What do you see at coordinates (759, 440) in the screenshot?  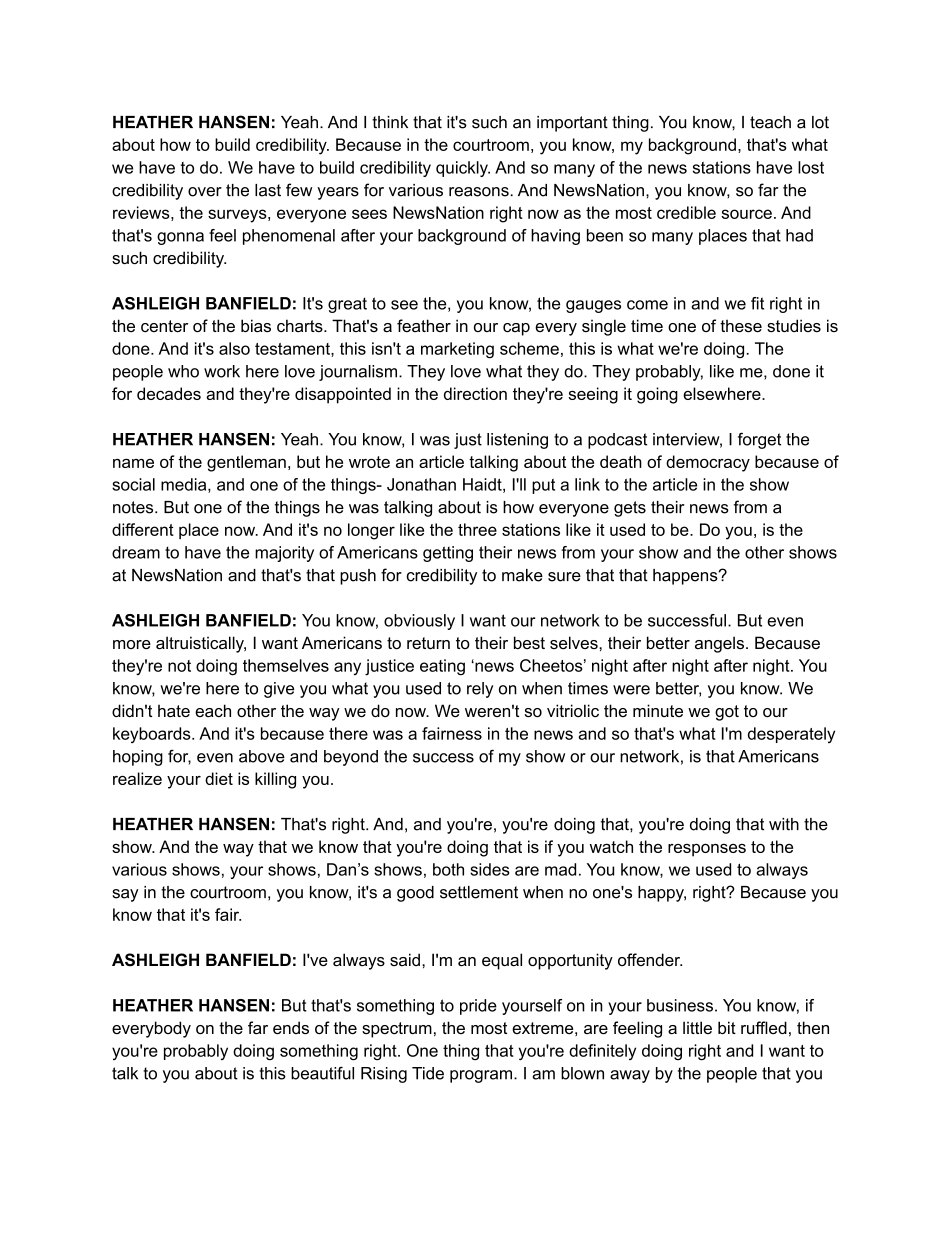 I see `forget` at bounding box center [759, 440].
